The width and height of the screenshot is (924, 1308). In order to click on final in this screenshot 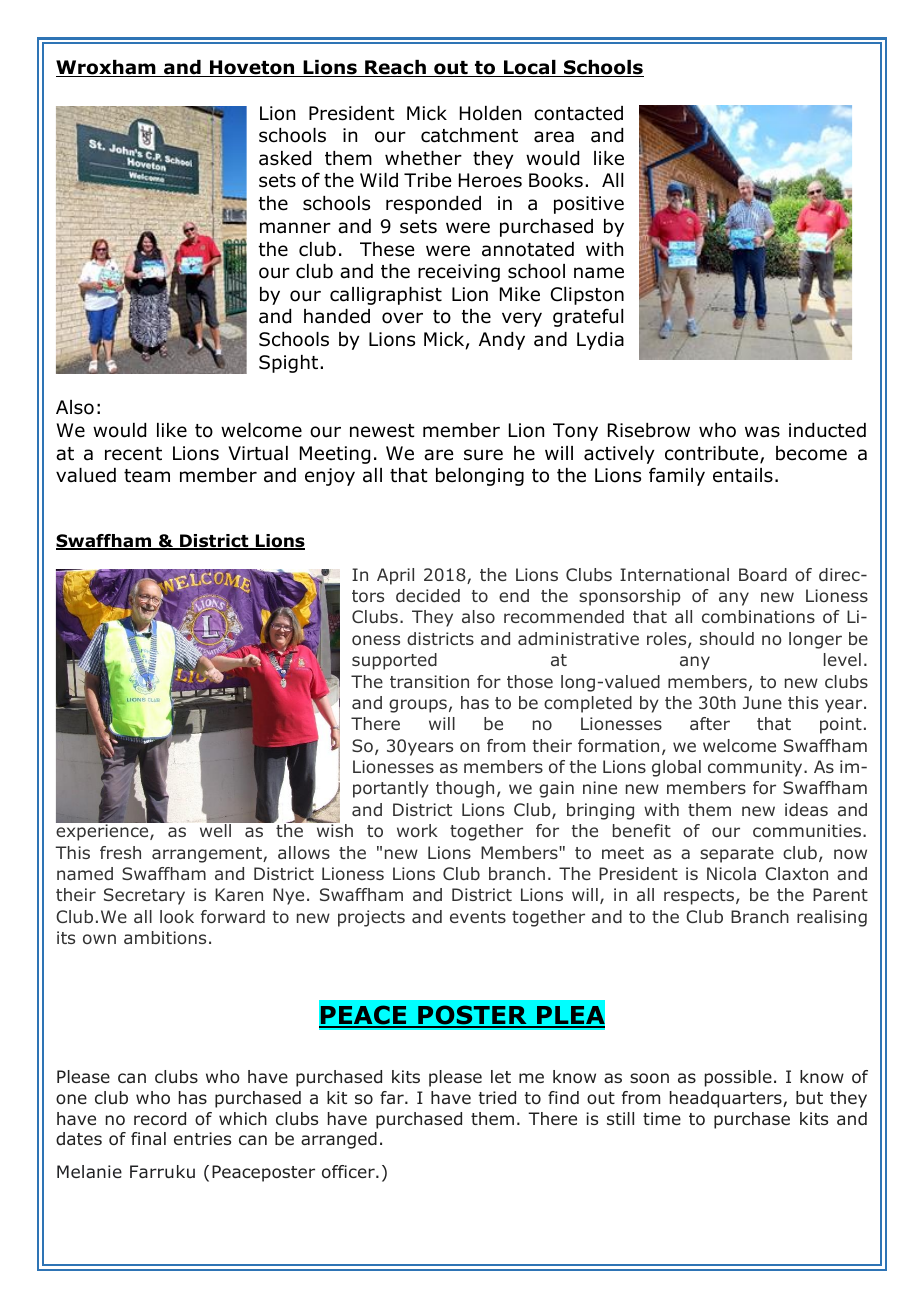, I will do `click(148, 1138)`.
